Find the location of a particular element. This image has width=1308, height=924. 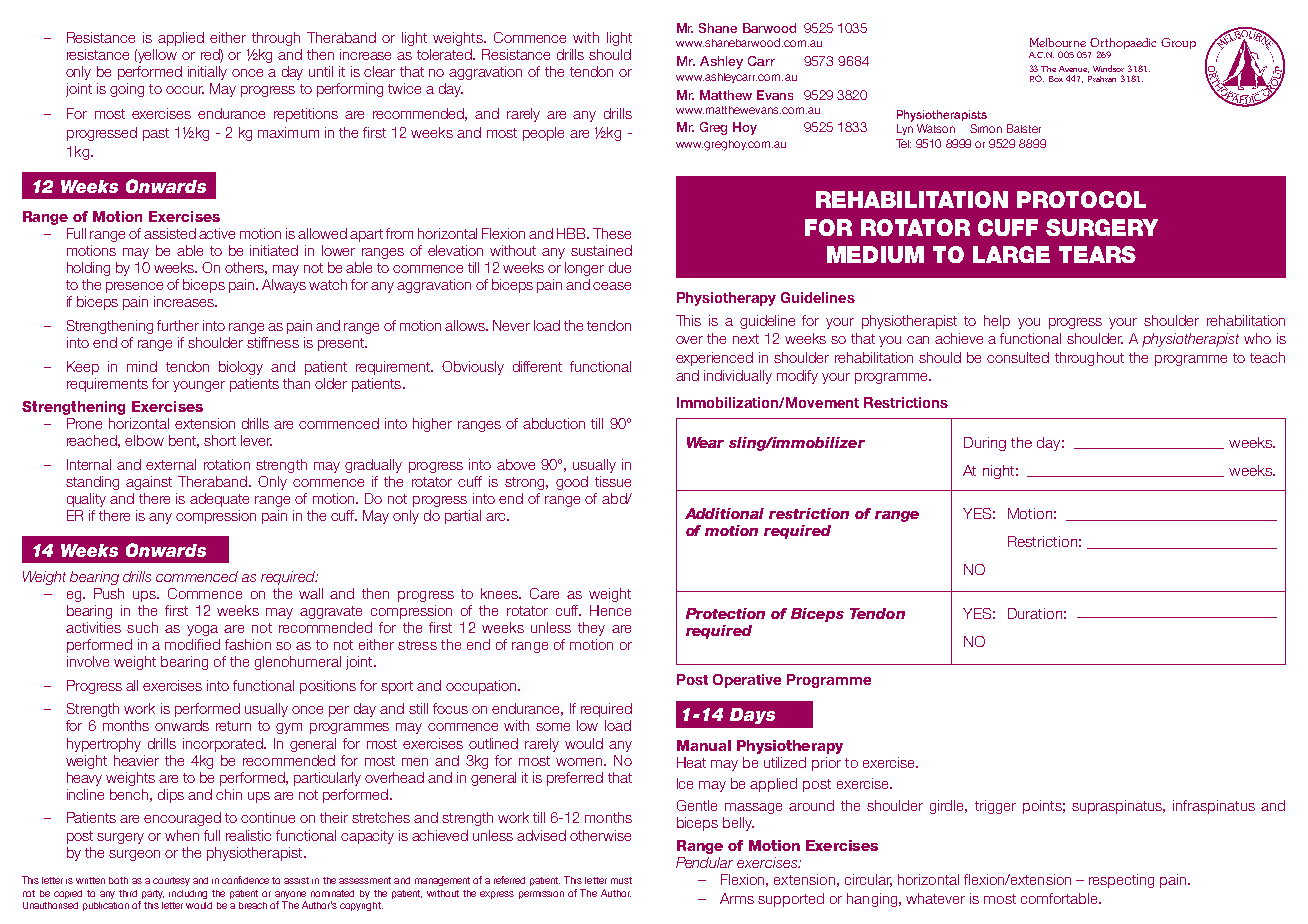

initially is located at coordinates (207, 73).
